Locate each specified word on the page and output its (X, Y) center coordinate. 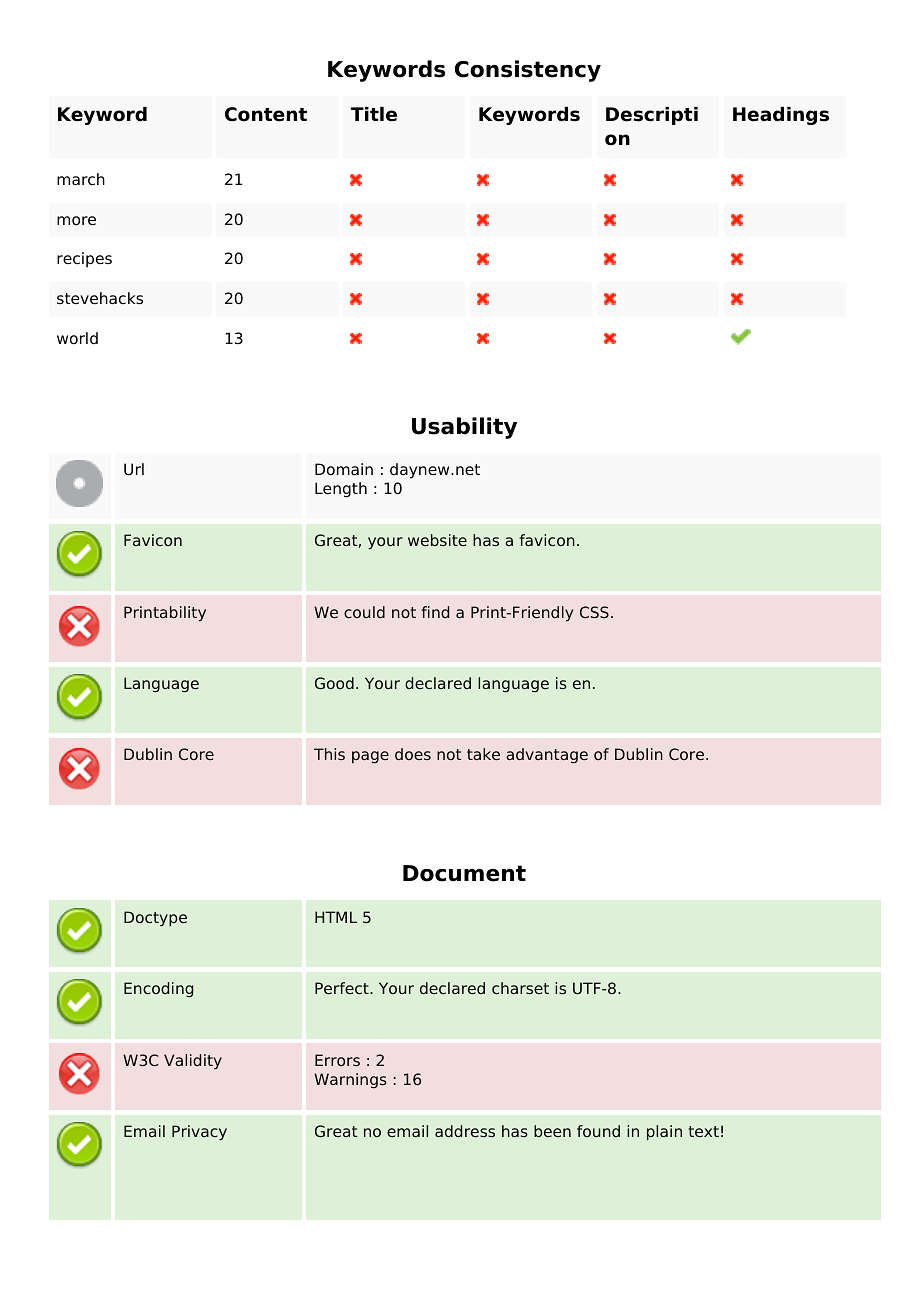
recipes (84, 259)
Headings (781, 116)
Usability (464, 428)
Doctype (155, 919)
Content (266, 114)
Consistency (528, 71)
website (437, 540)
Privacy (199, 1133)
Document (464, 873)
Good (334, 683)
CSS (594, 612)
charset (520, 988)
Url (134, 469)
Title (374, 114)
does (413, 754)
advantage (547, 755)
